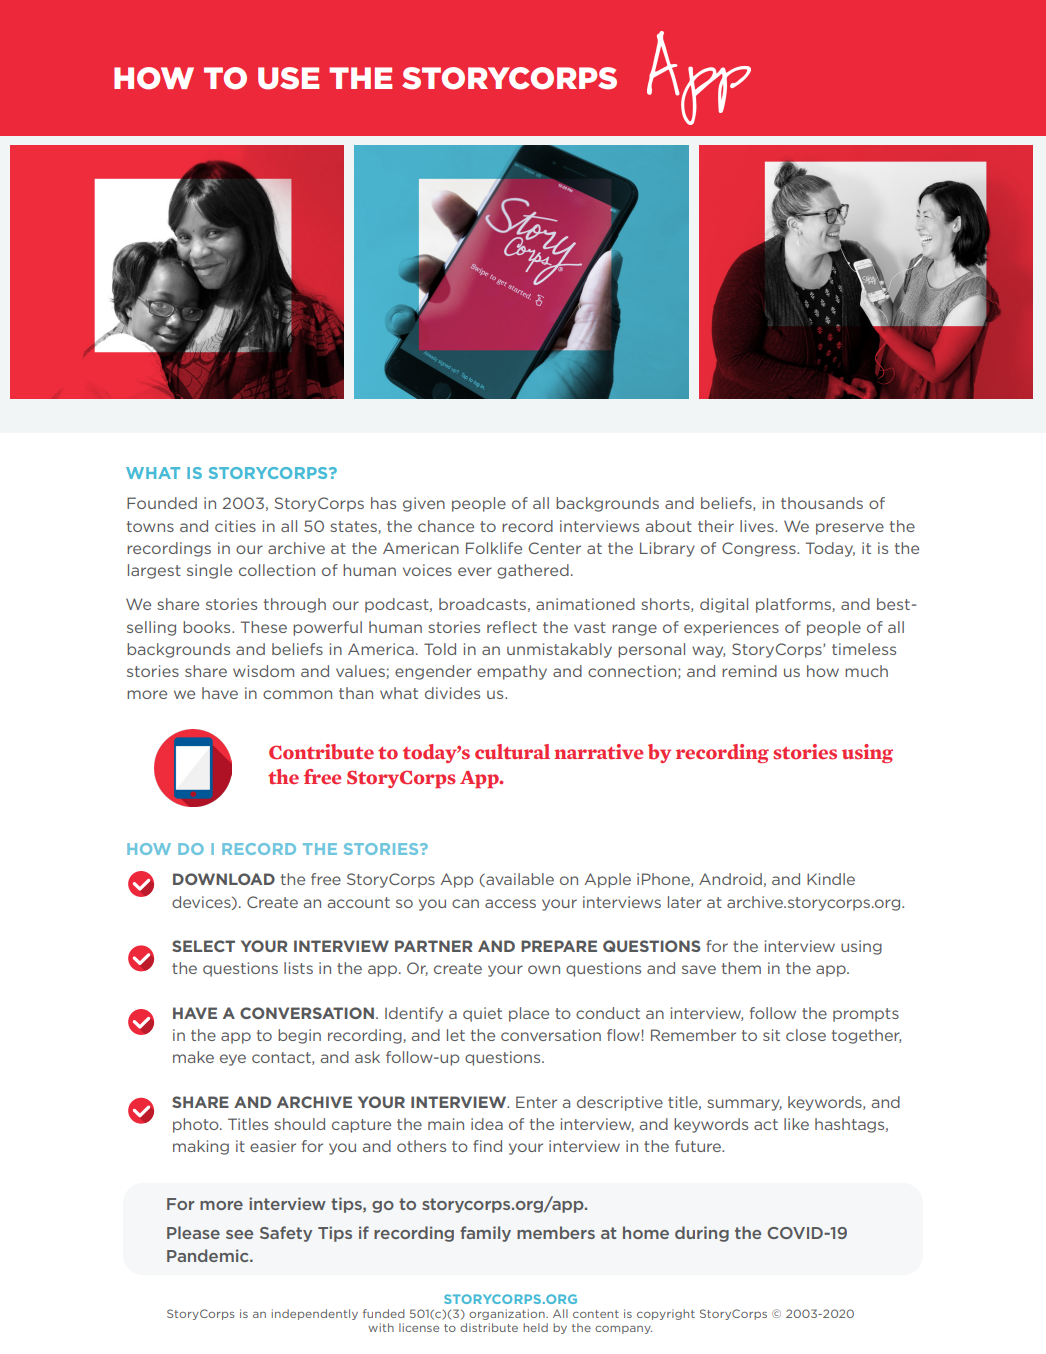  What do you see at coordinates (209, 1255) in the document?
I see `Pandemic` at bounding box center [209, 1255].
